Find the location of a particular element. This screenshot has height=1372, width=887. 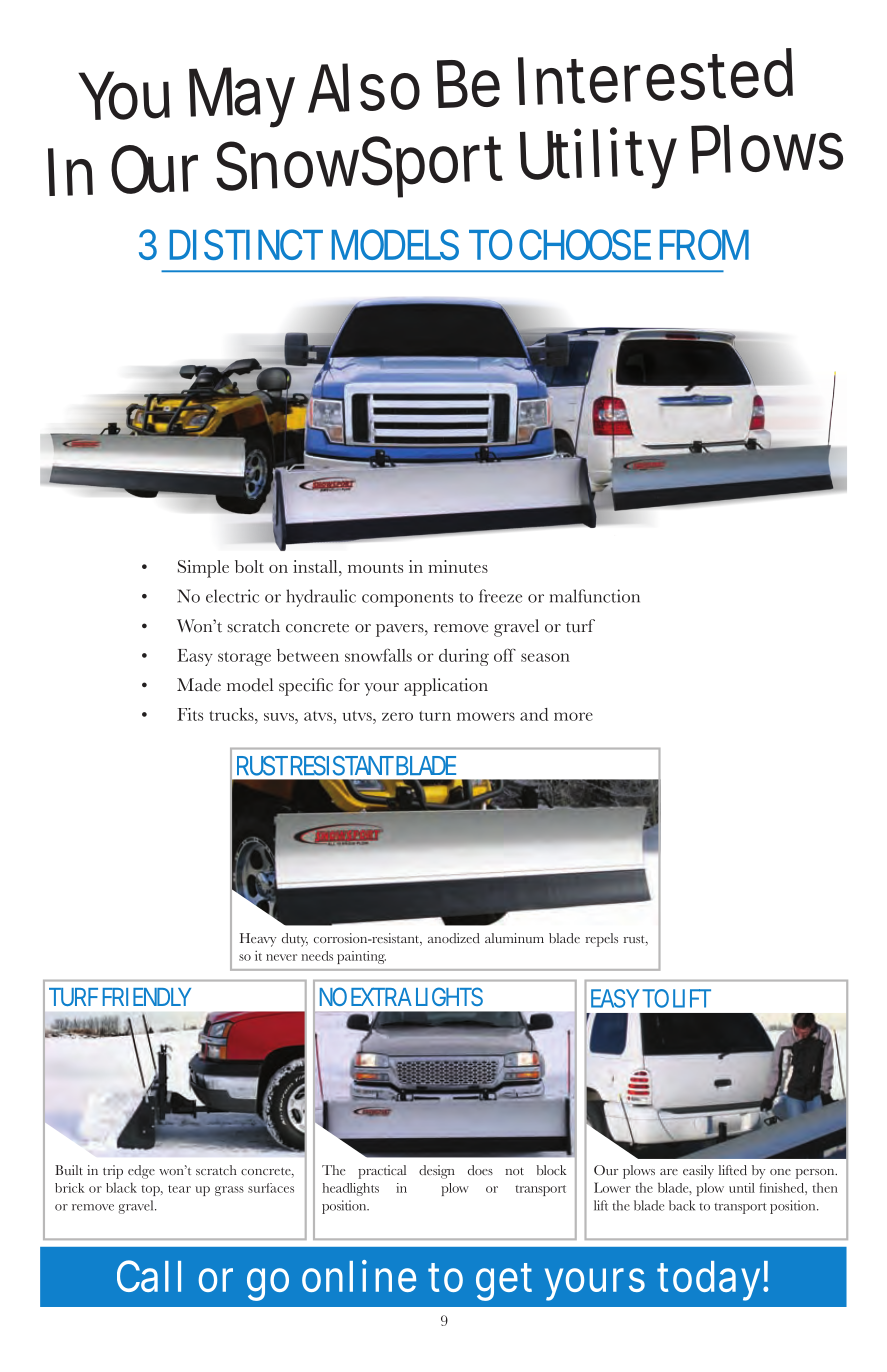

repels is located at coordinates (602, 940).
